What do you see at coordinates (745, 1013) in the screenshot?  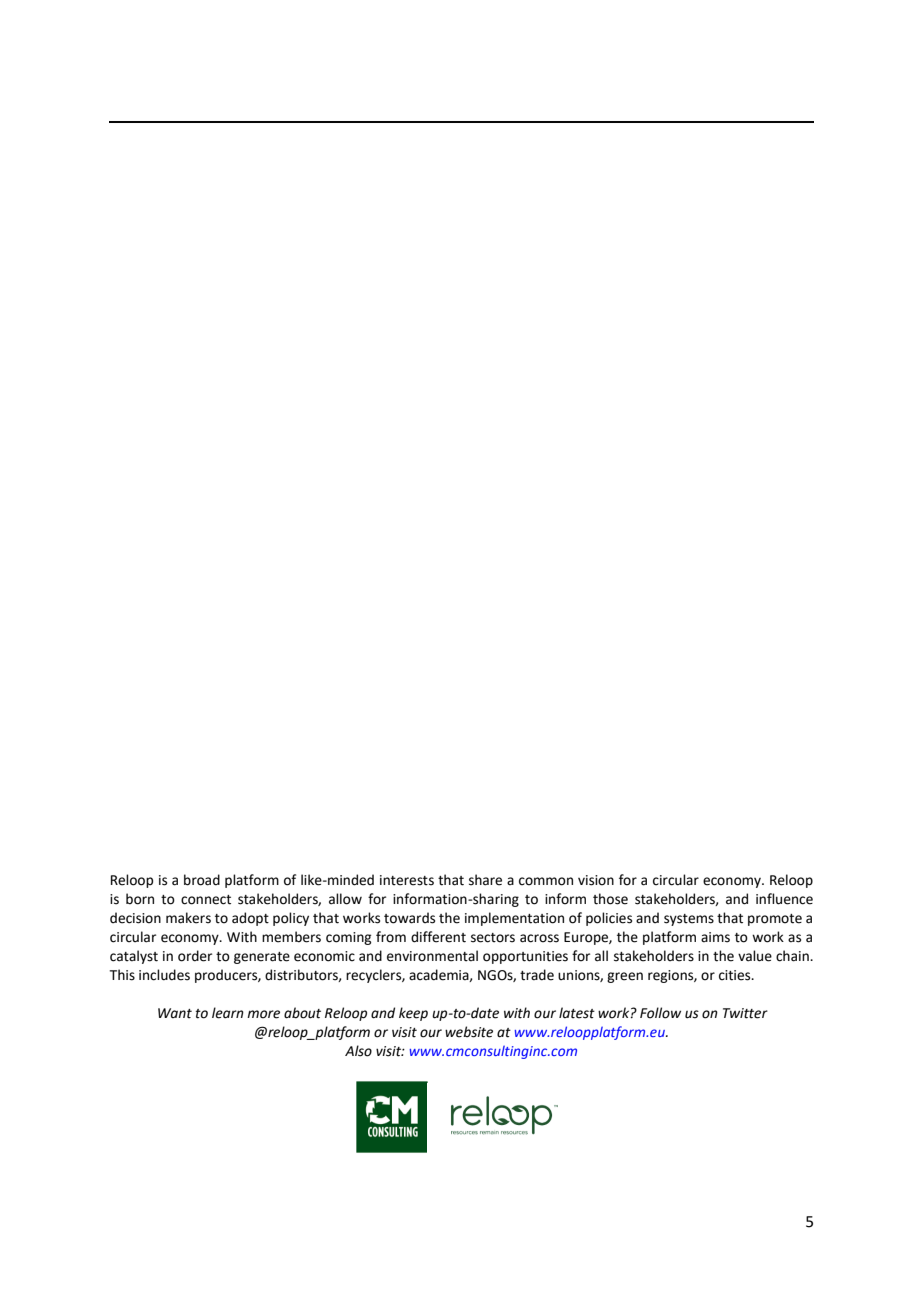 I see `Twitter` at bounding box center [745, 1013].
